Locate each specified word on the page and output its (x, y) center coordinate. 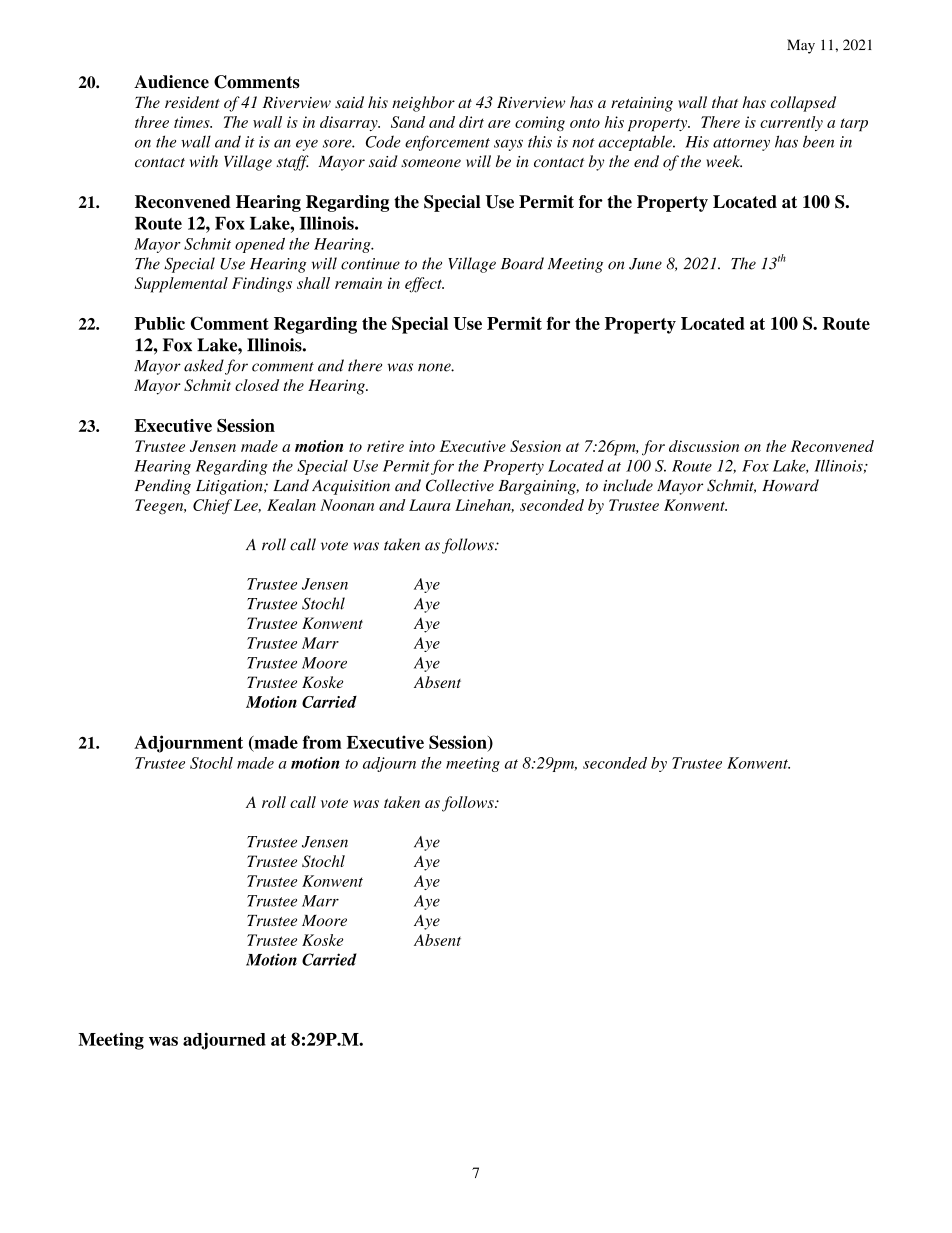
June (645, 264)
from (322, 742)
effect (424, 285)
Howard (790, 485)
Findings (262, 285)
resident (192, 102)
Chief (212, 507)
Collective (460, 485)
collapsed (803, 104)
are (499, 124)
